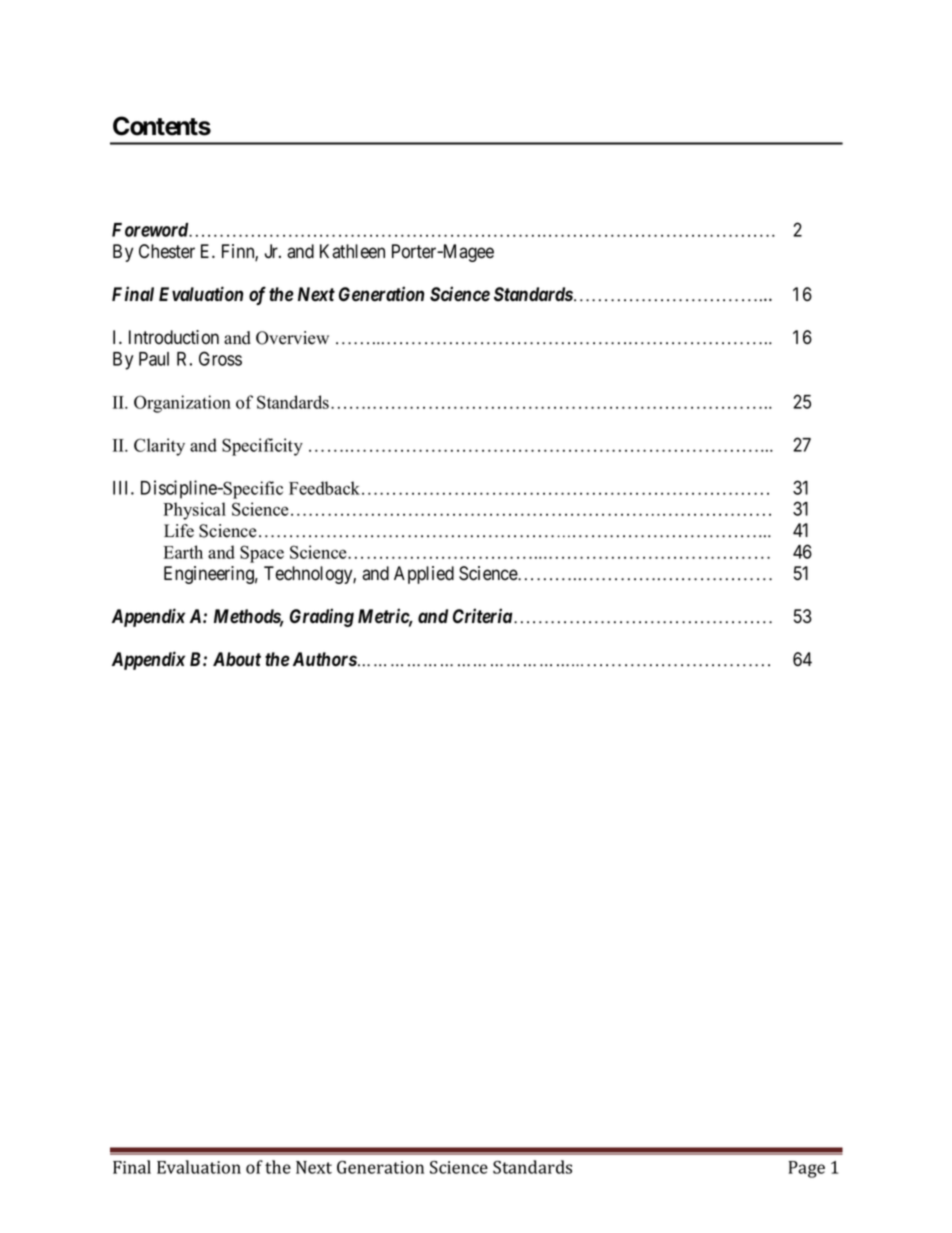 This screenshot has width=952, height=1233. I want to click on Earth, so click(183, 552).
